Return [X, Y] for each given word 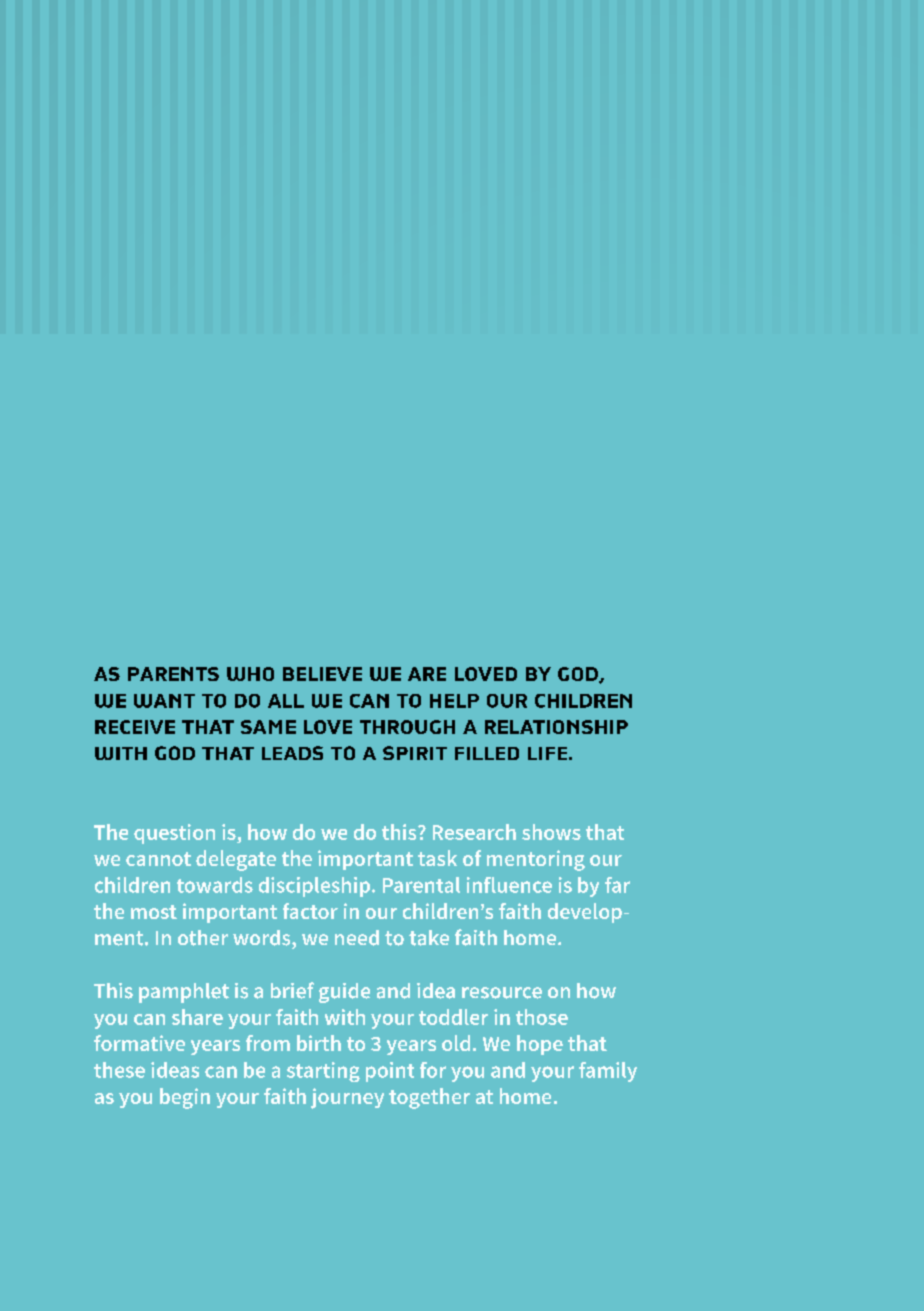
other [203, 938]
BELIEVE [322, 674]
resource [502, 993]
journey [347, 1098]
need [357, 938]
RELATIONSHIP [556, 727]
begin [185, 1098]
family [608, 1072]
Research [474, 832]
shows [551, 832]
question [174, 834]
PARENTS [173, 674]
